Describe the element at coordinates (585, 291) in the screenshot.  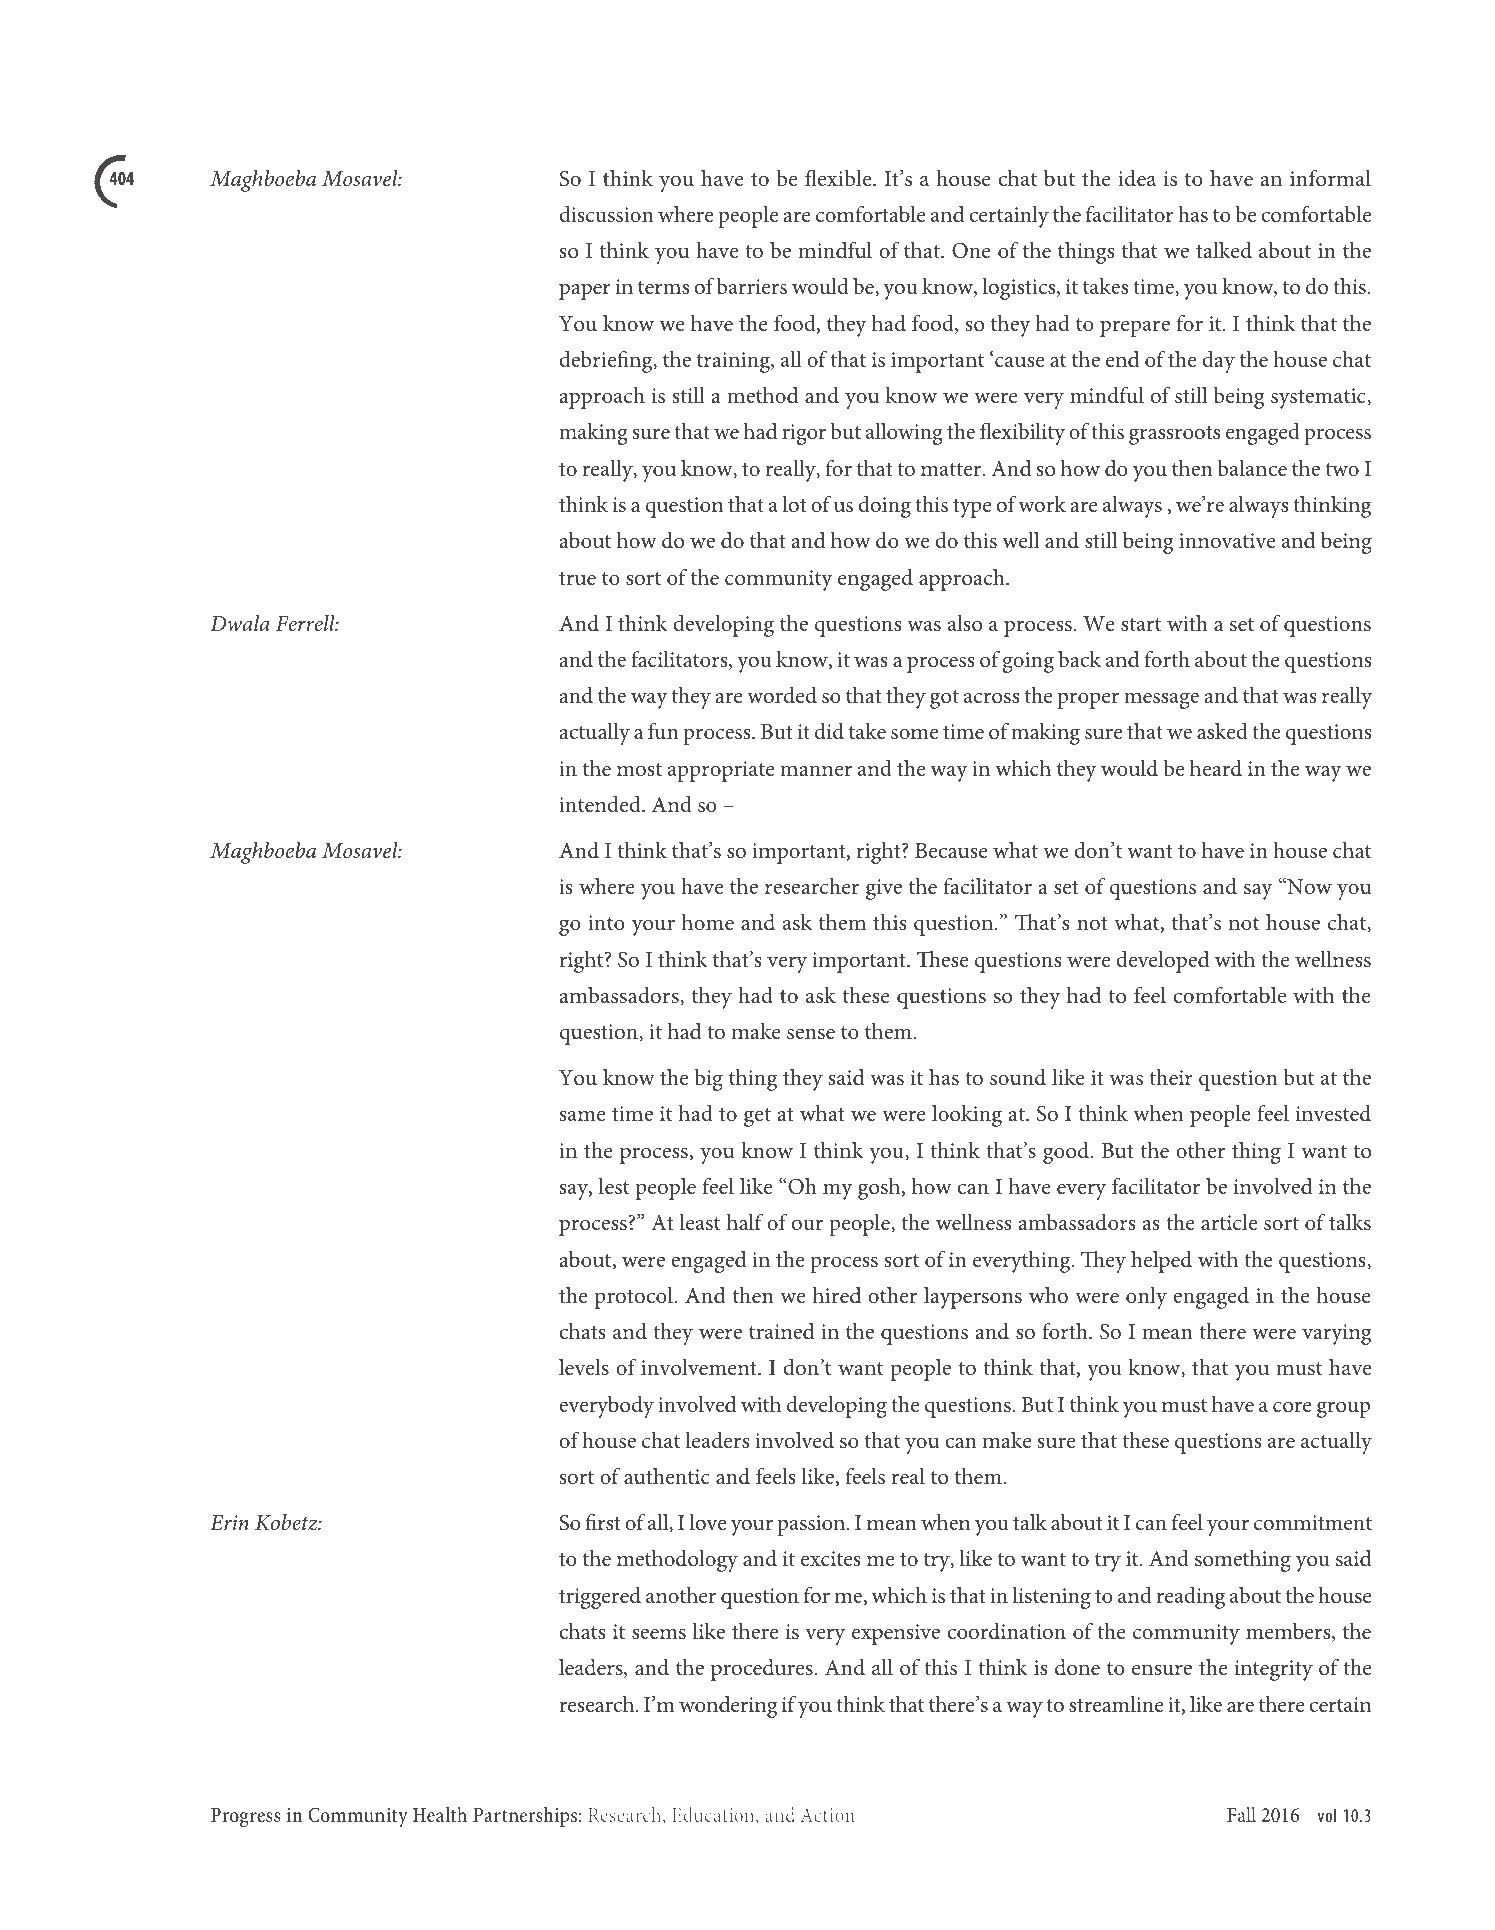
I see `paper` at that location.
